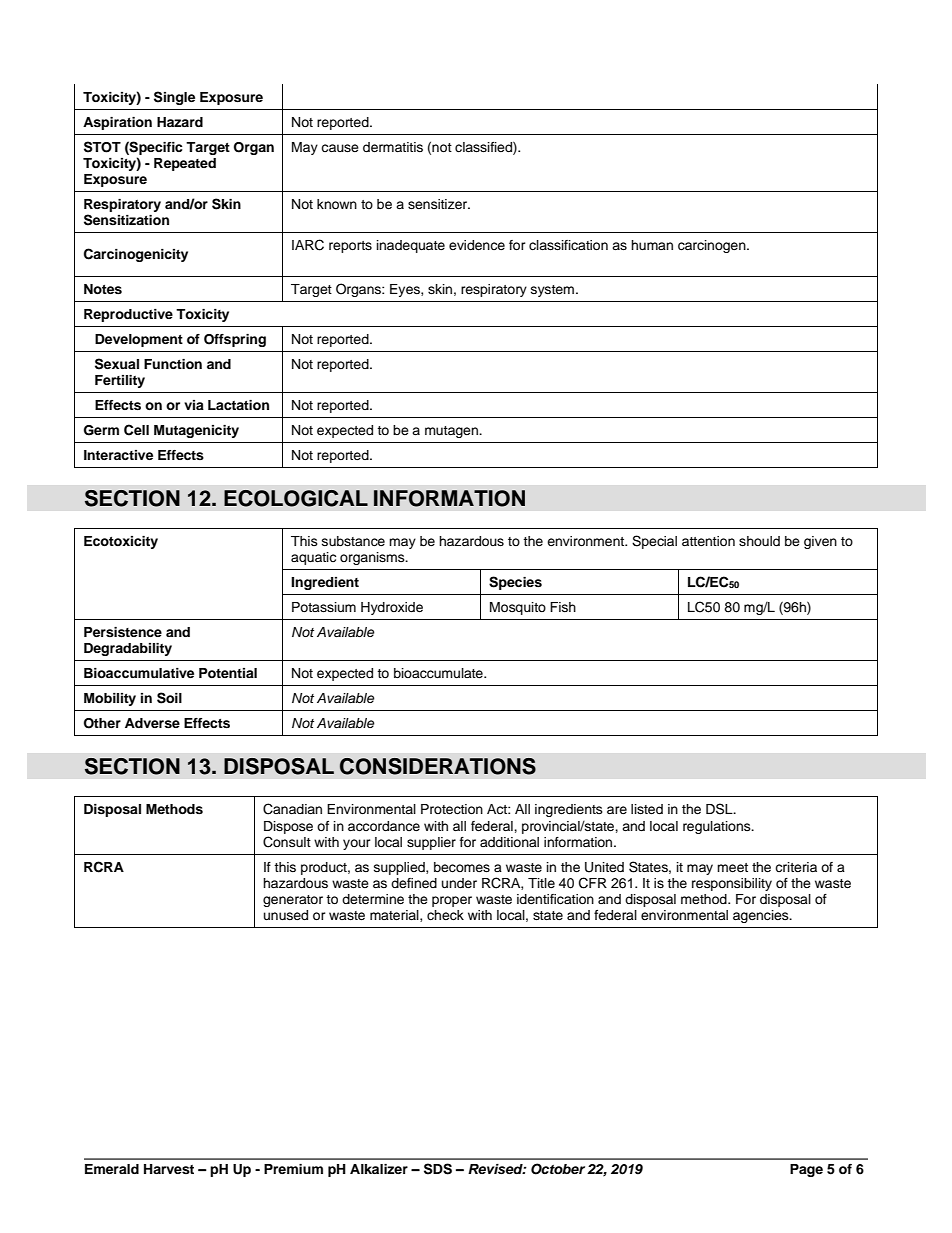  Describe the element at coordinates (293, 1169) in the page. I see `Premium` at that location.
